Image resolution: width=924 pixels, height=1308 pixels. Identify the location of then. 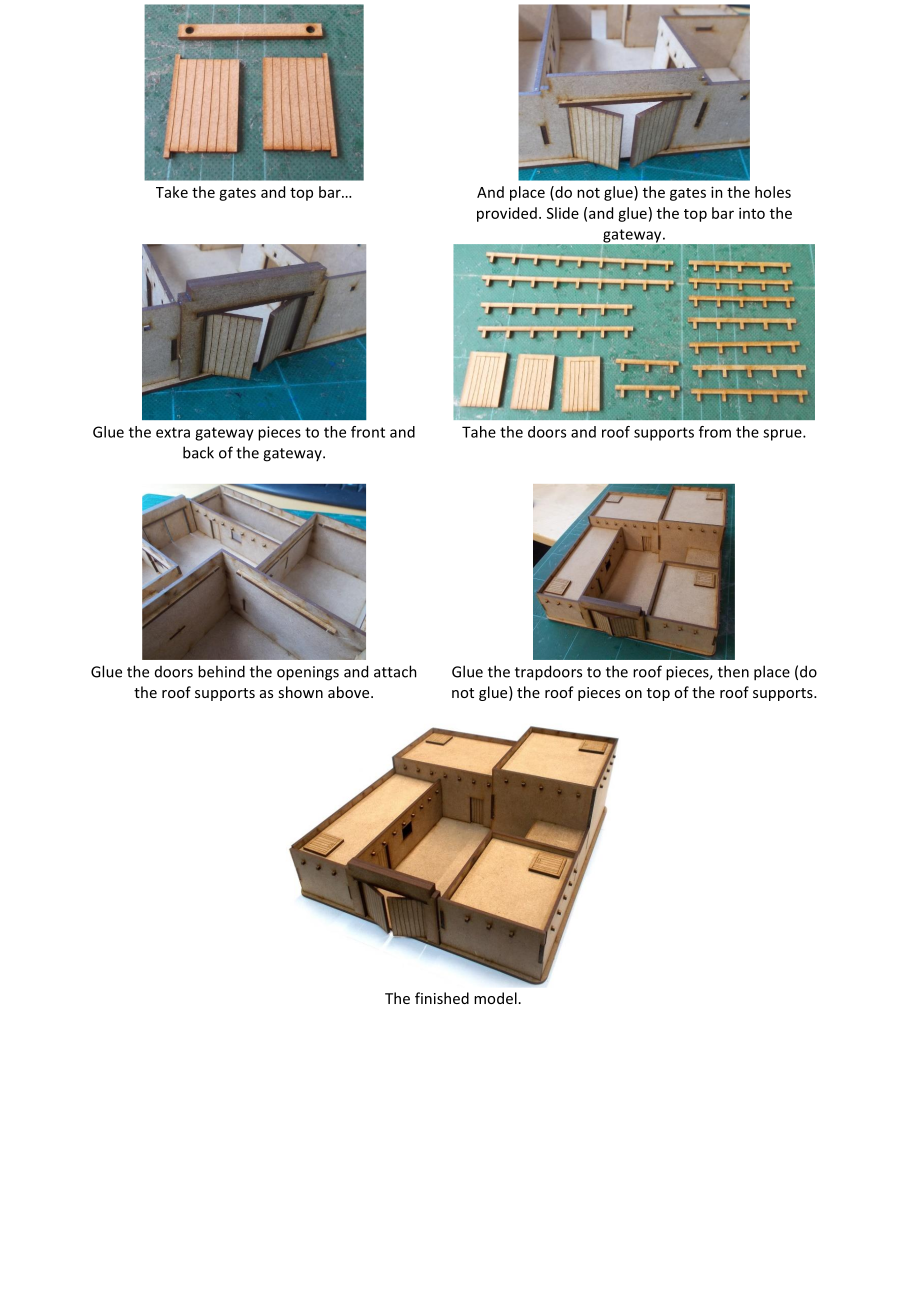
(733, 671).
